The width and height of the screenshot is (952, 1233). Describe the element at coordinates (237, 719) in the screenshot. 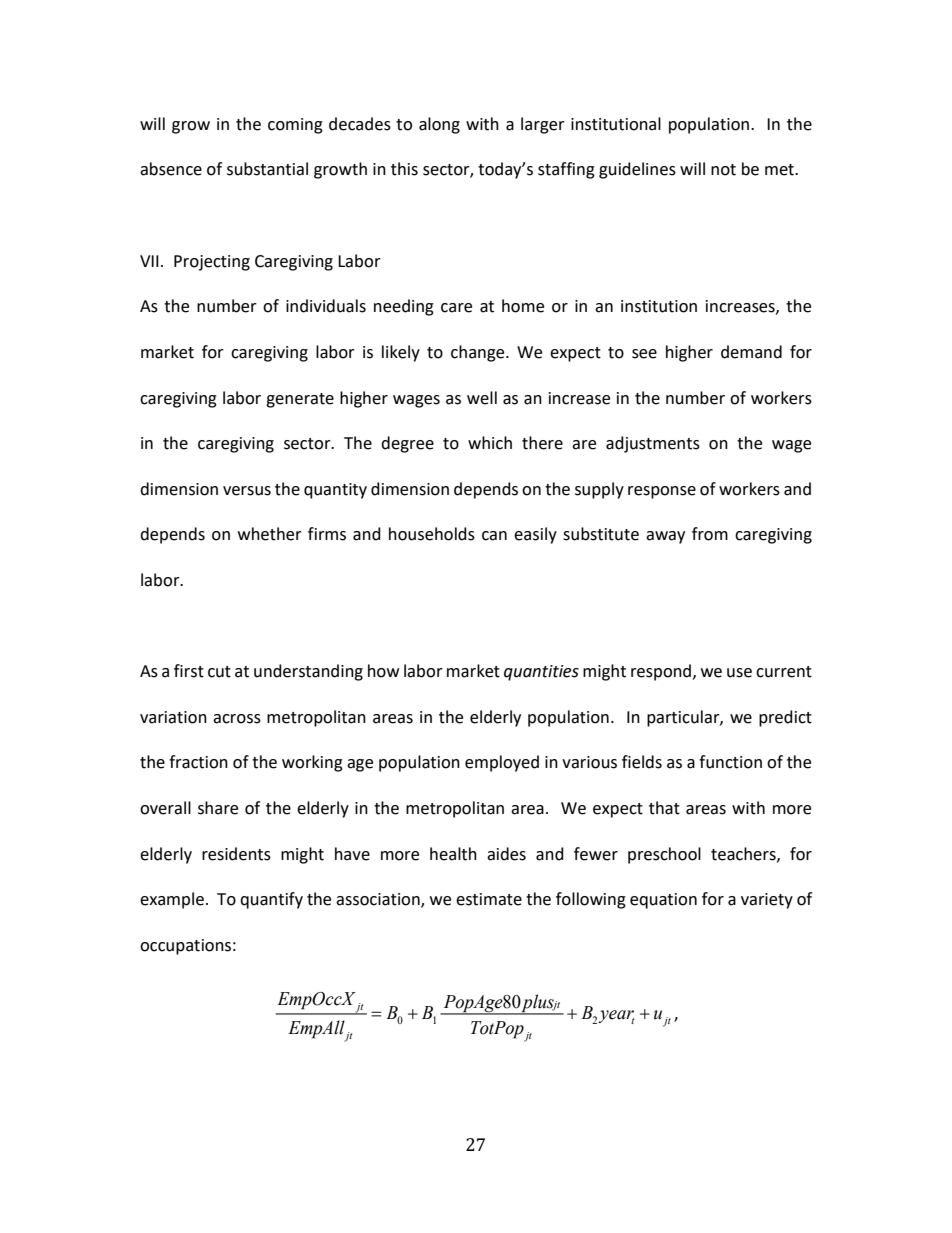

I see `across` at that location.
